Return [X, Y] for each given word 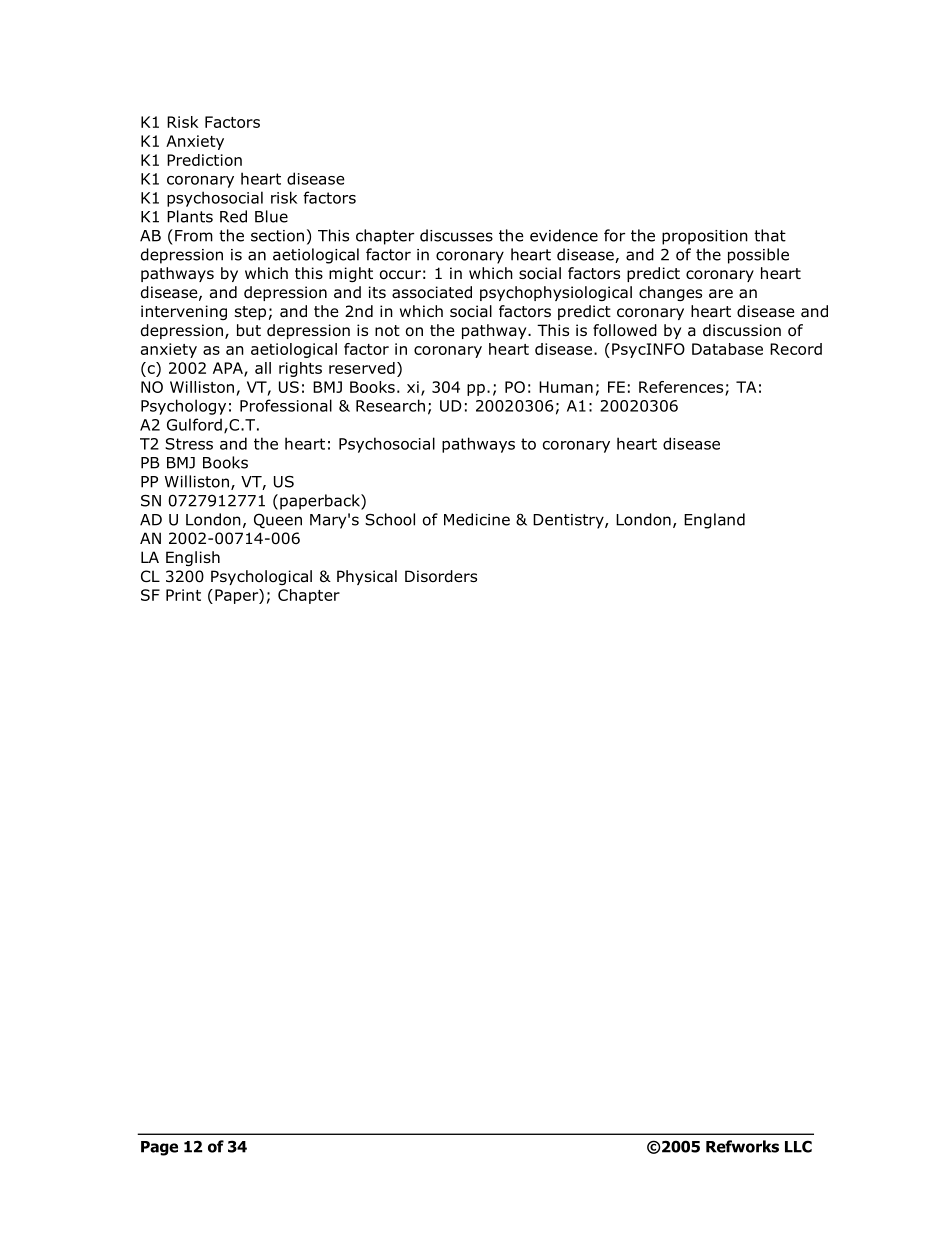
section [277, 236]
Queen [278, 520]
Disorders [441, 576]
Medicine [477, 519]
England [714, 521]
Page [159, 1148]
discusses [456, 235]
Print [183, 595]
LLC [798, 1146]
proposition [705, 237]
